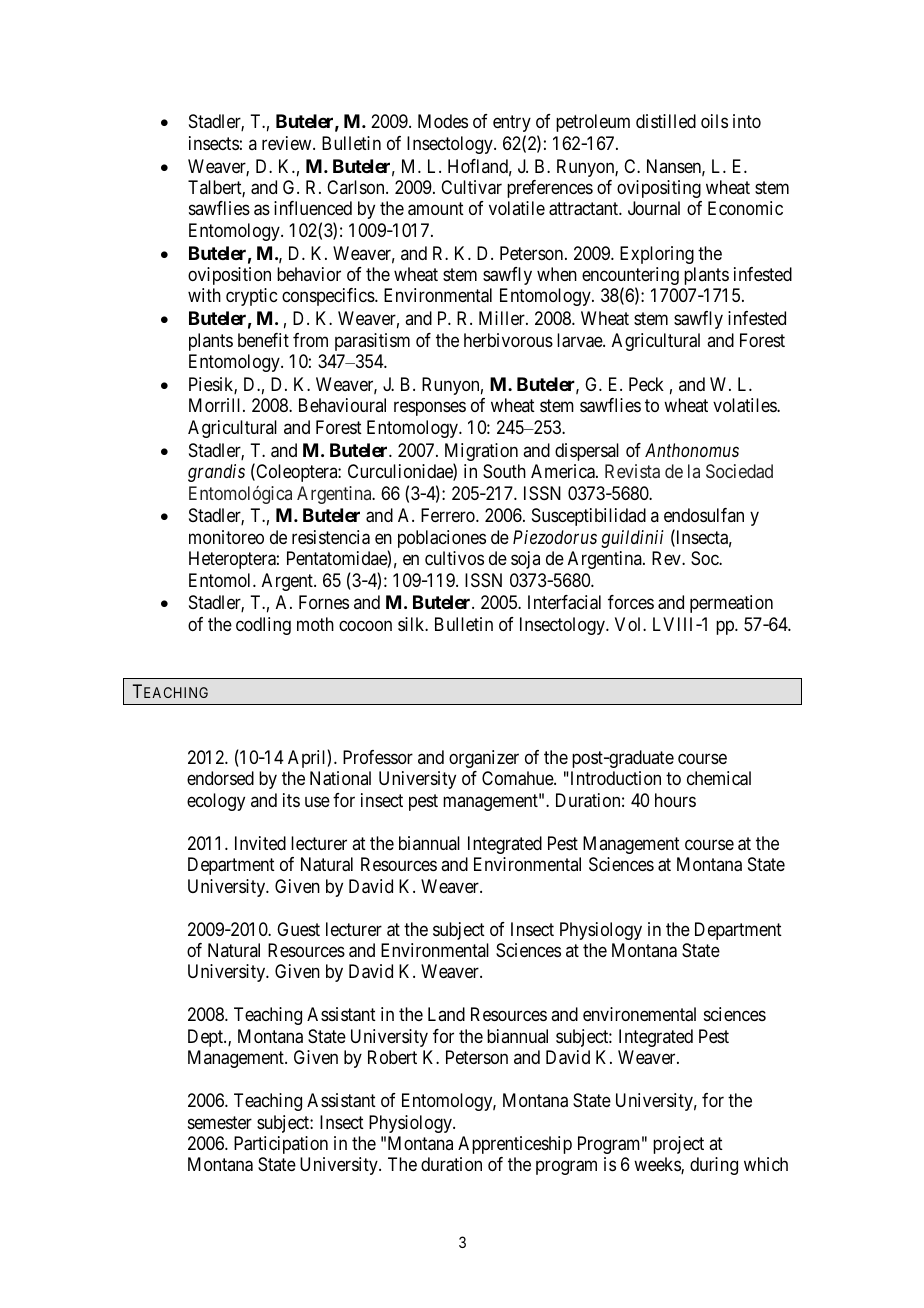 The width and height of the screenshot is (924, 1308). Describe the element at coordinates (515, 1145) in the screenshot. I see `Apprenticeship` at that location.
